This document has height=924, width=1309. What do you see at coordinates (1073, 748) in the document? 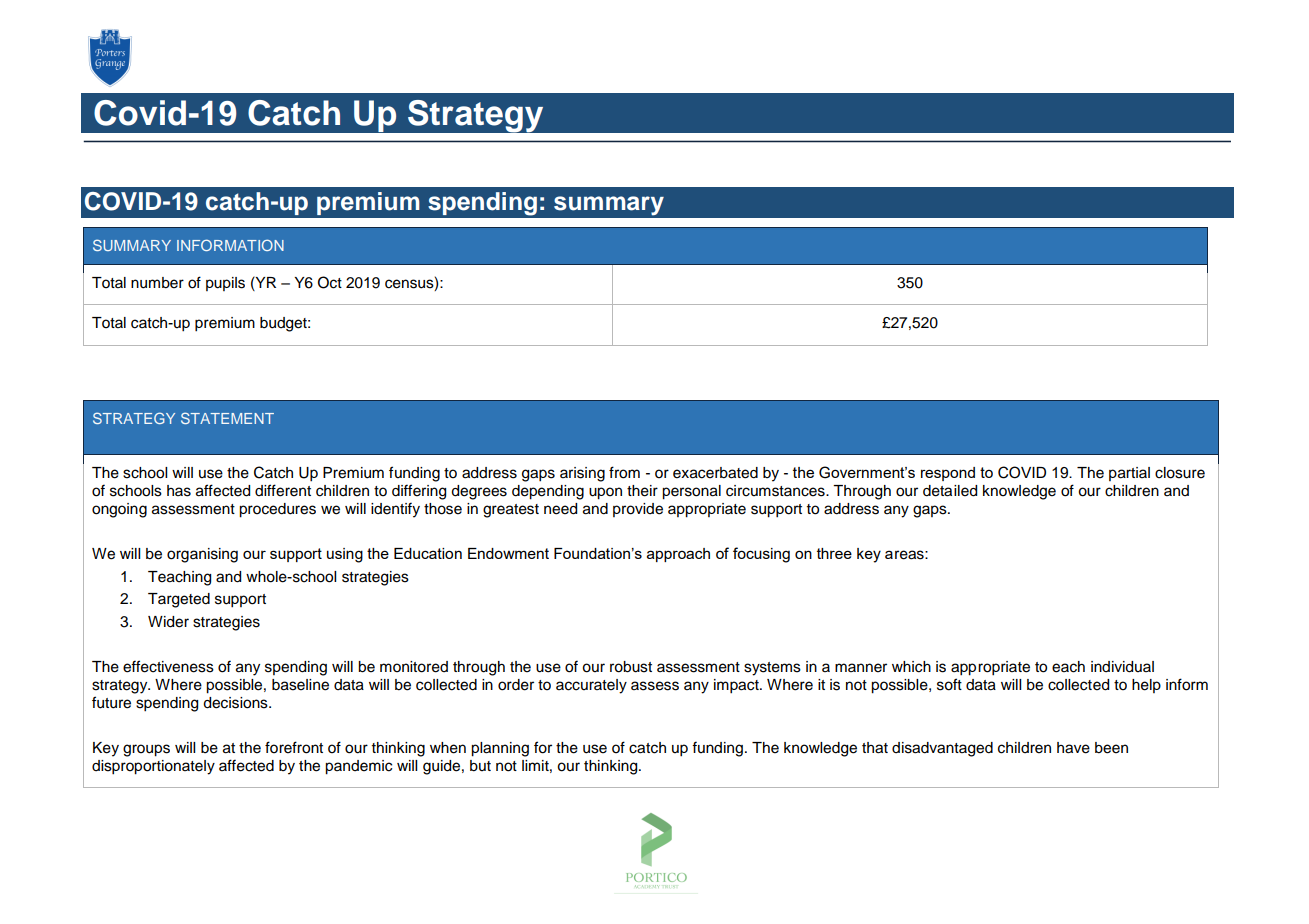
I see `have` at bounding box center [1073, 748].
